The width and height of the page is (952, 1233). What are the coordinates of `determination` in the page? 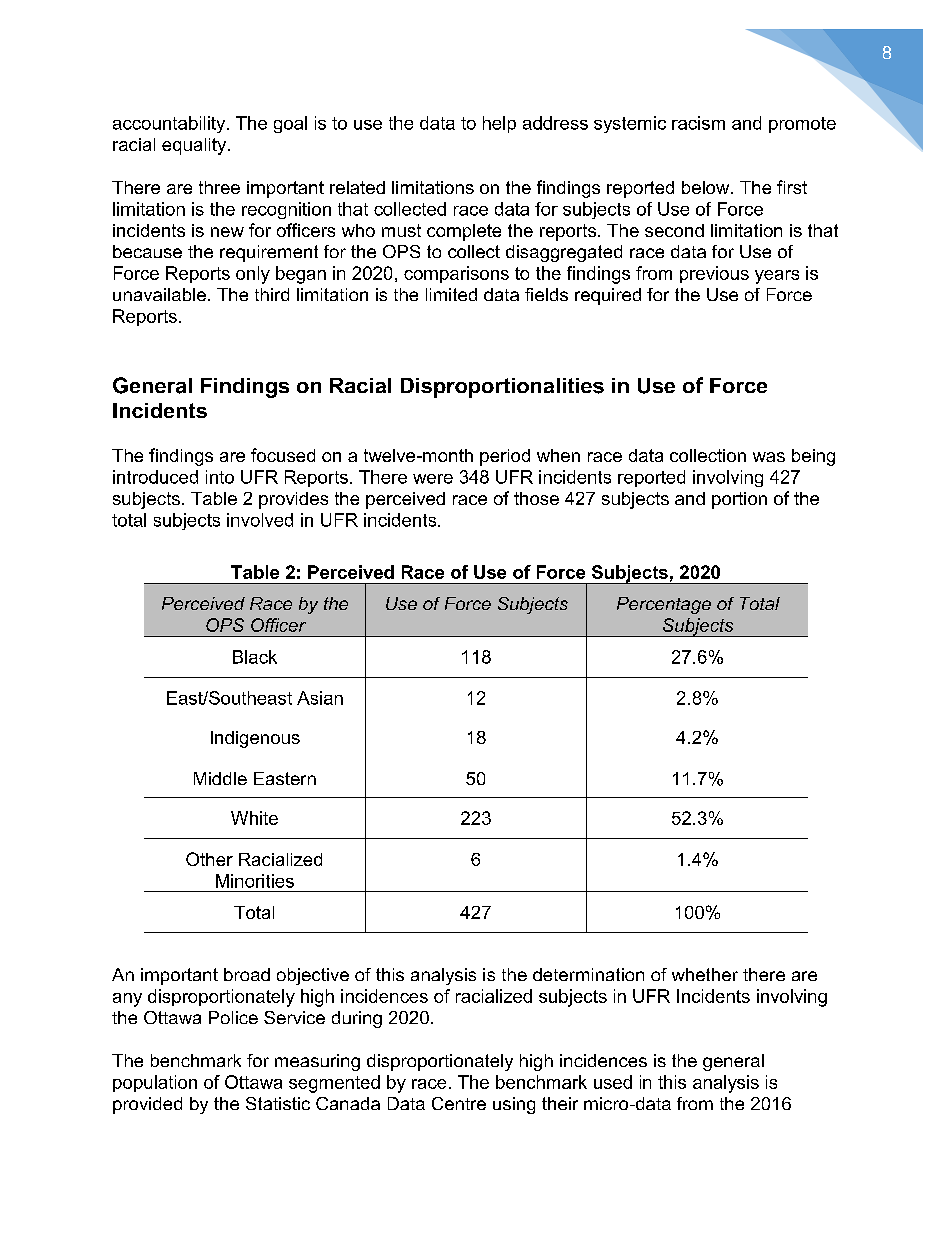 It's located at (588, 974).
